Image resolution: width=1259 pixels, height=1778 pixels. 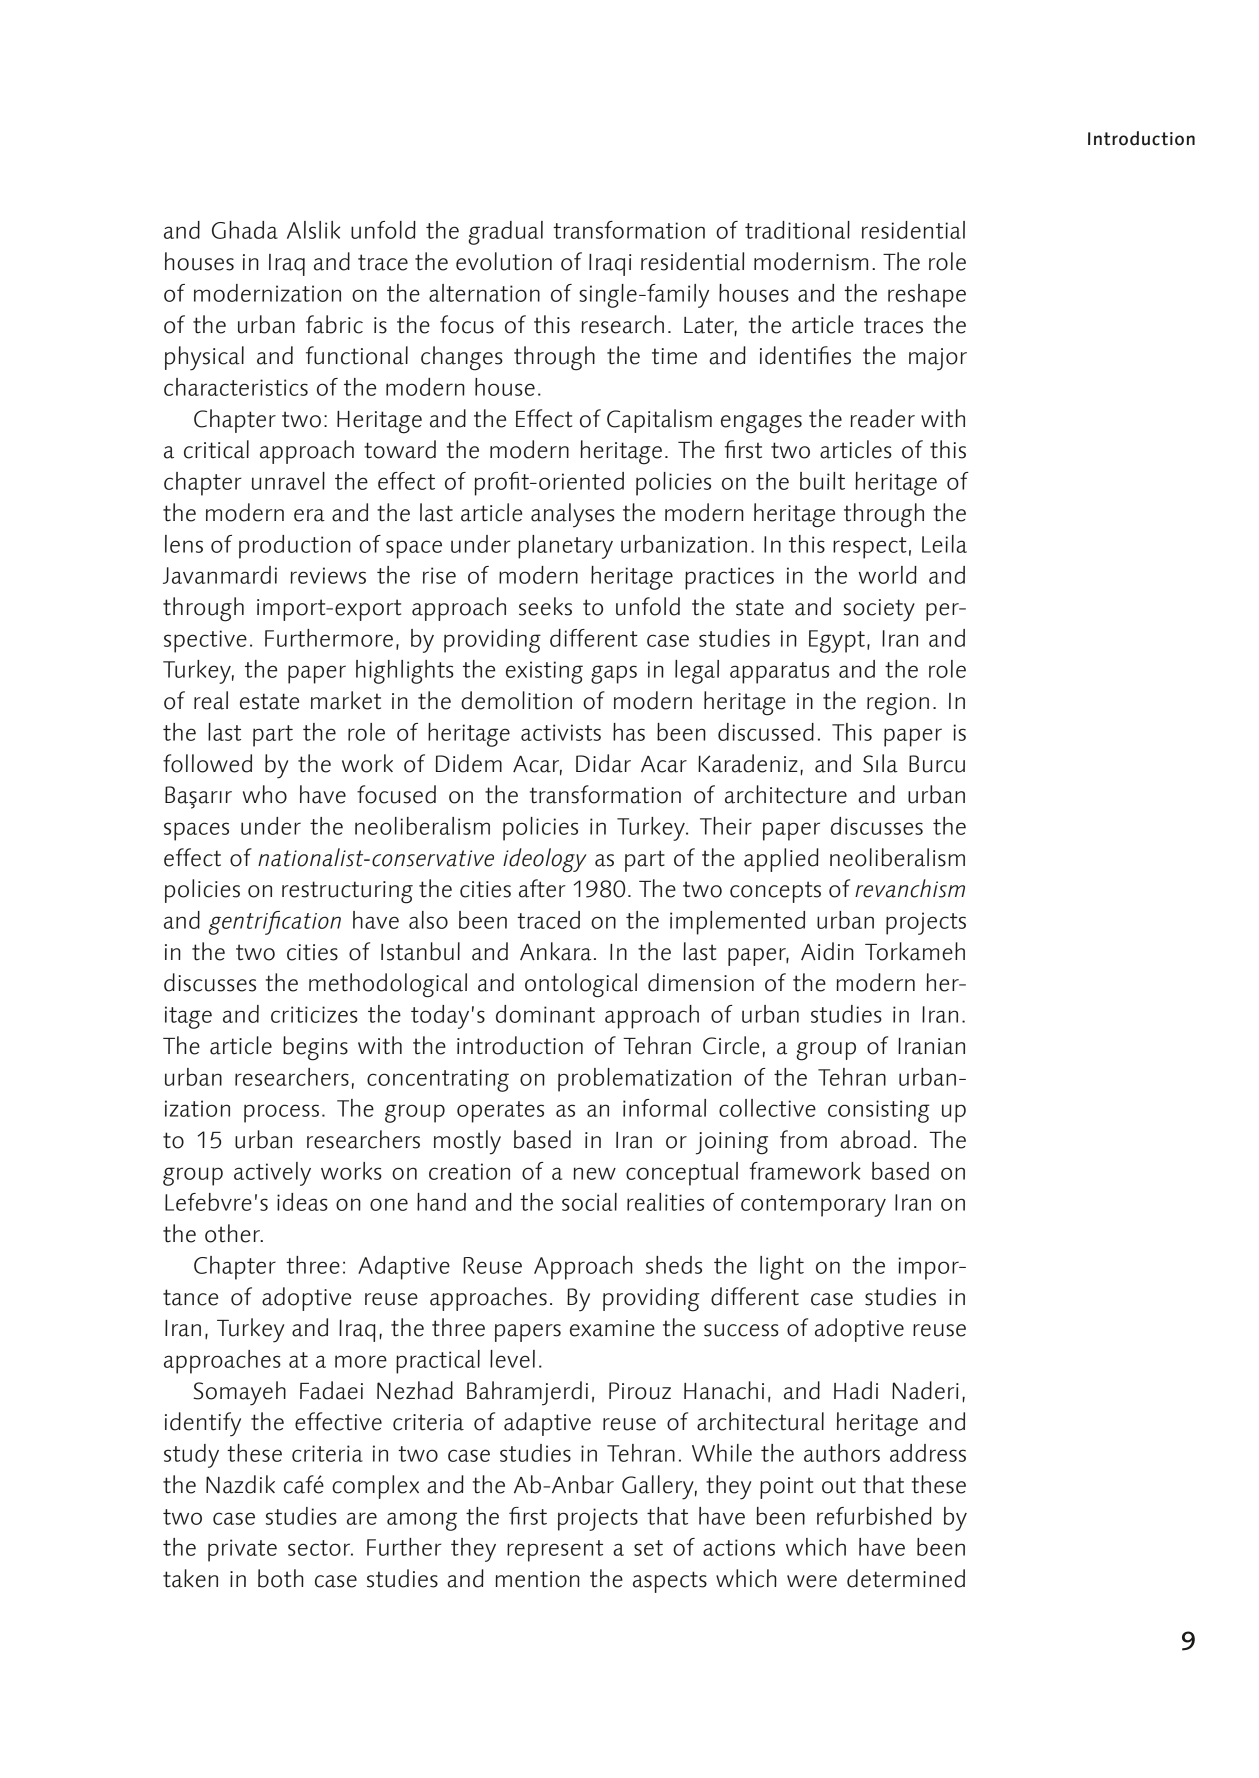 What do you see at coordinates (879, 610) in the image?
I see `society` at bounding box center [879, 610].
